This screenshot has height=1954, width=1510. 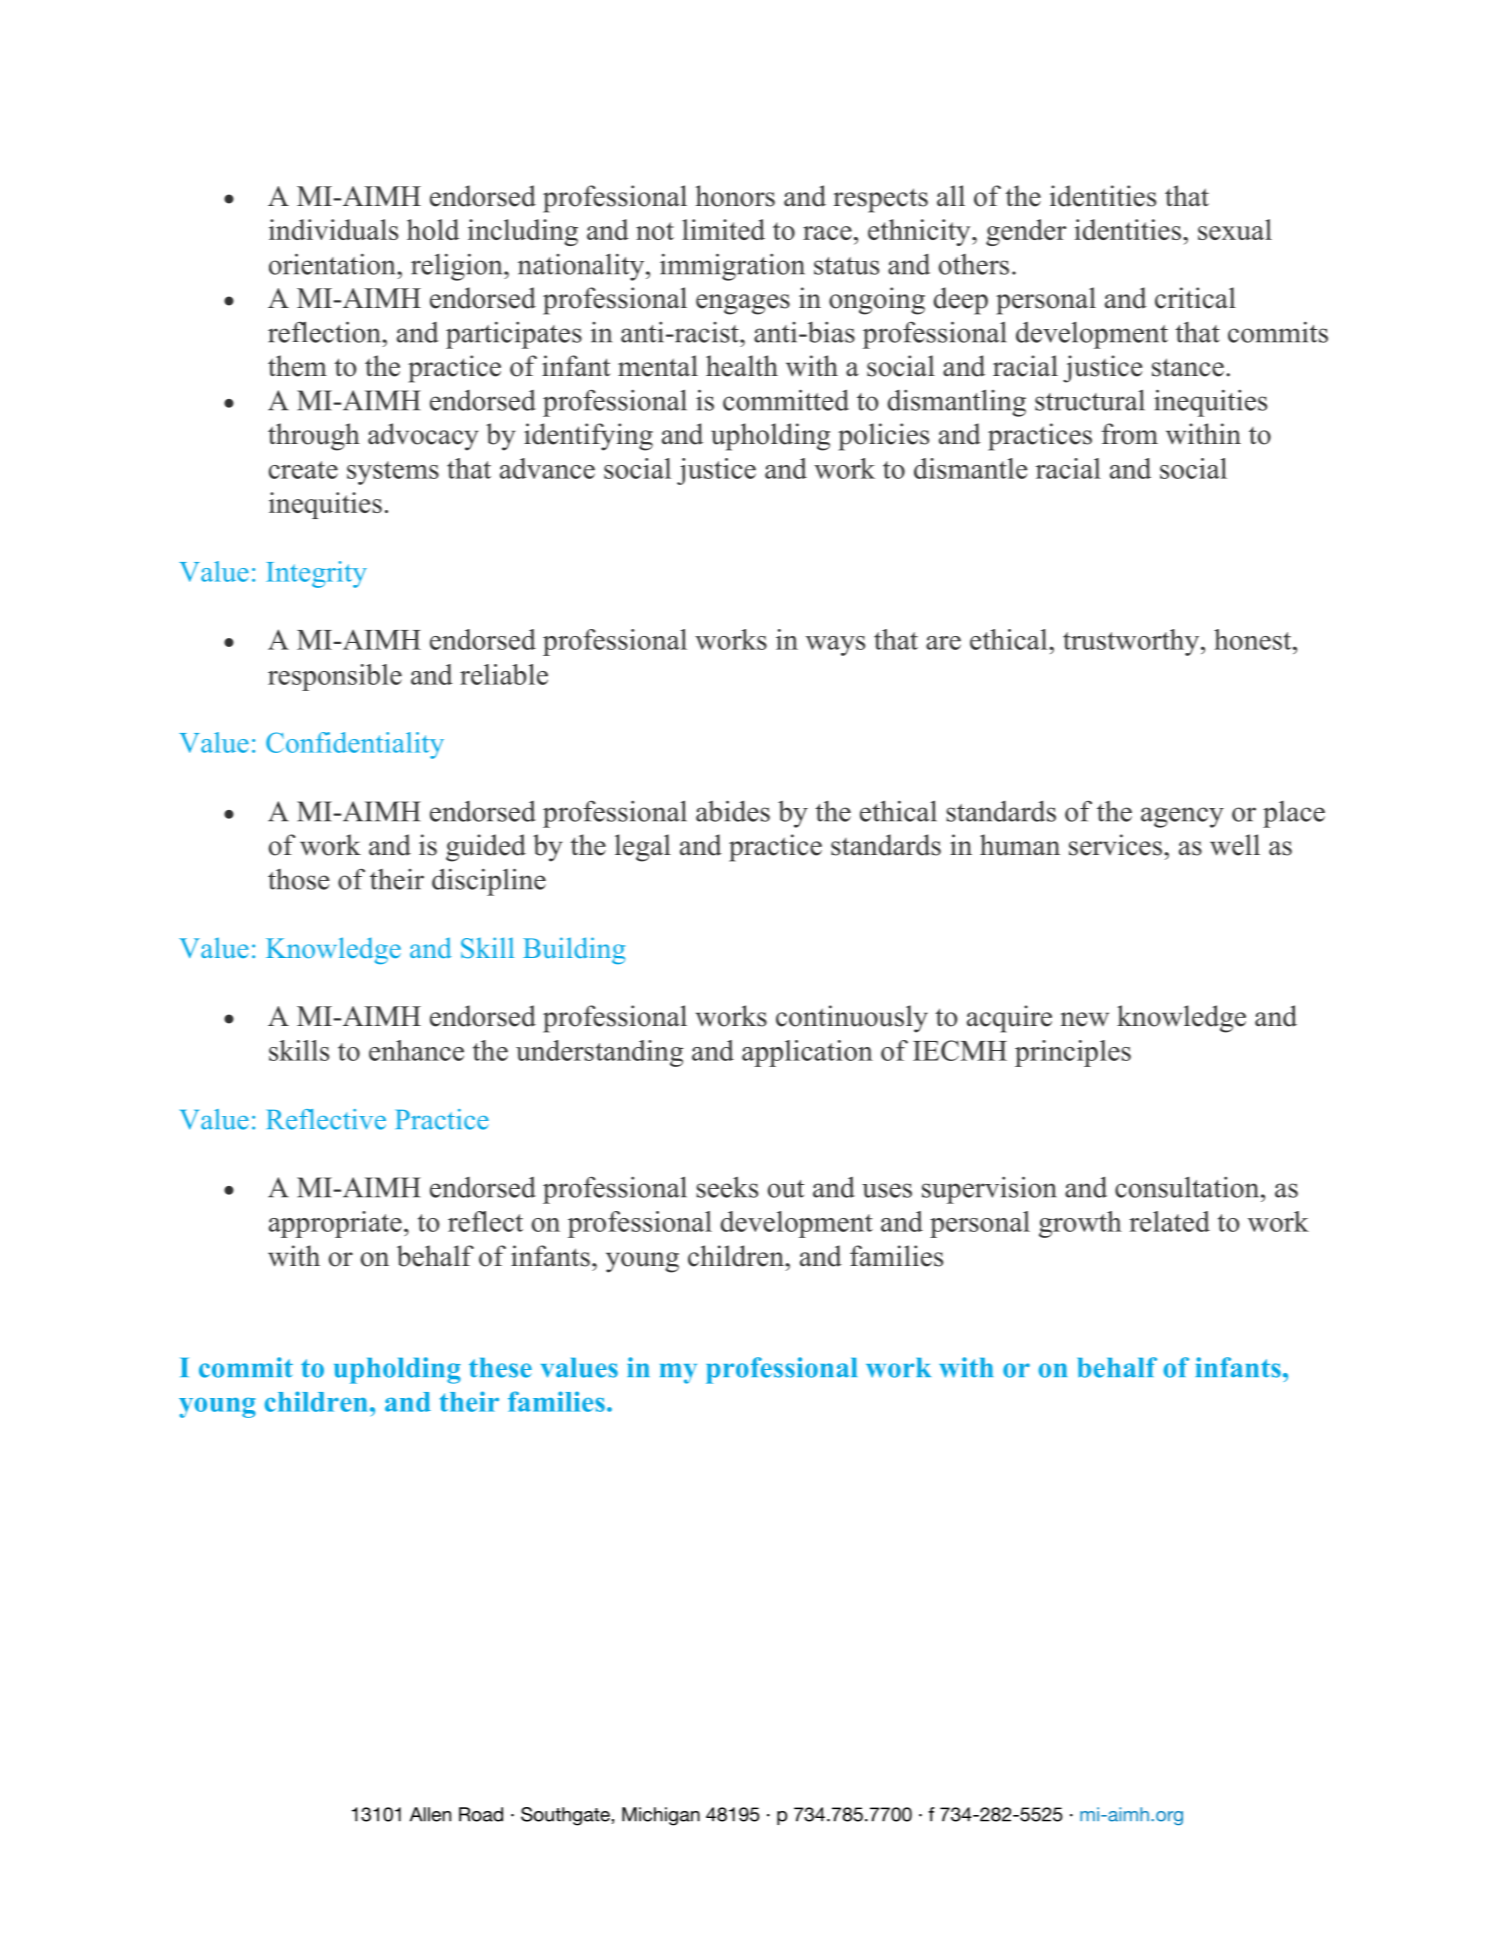 What do you see at coordinates (1235, 229) in the screenshot?
I see `sexual` at bounding box center [1235, 229].
